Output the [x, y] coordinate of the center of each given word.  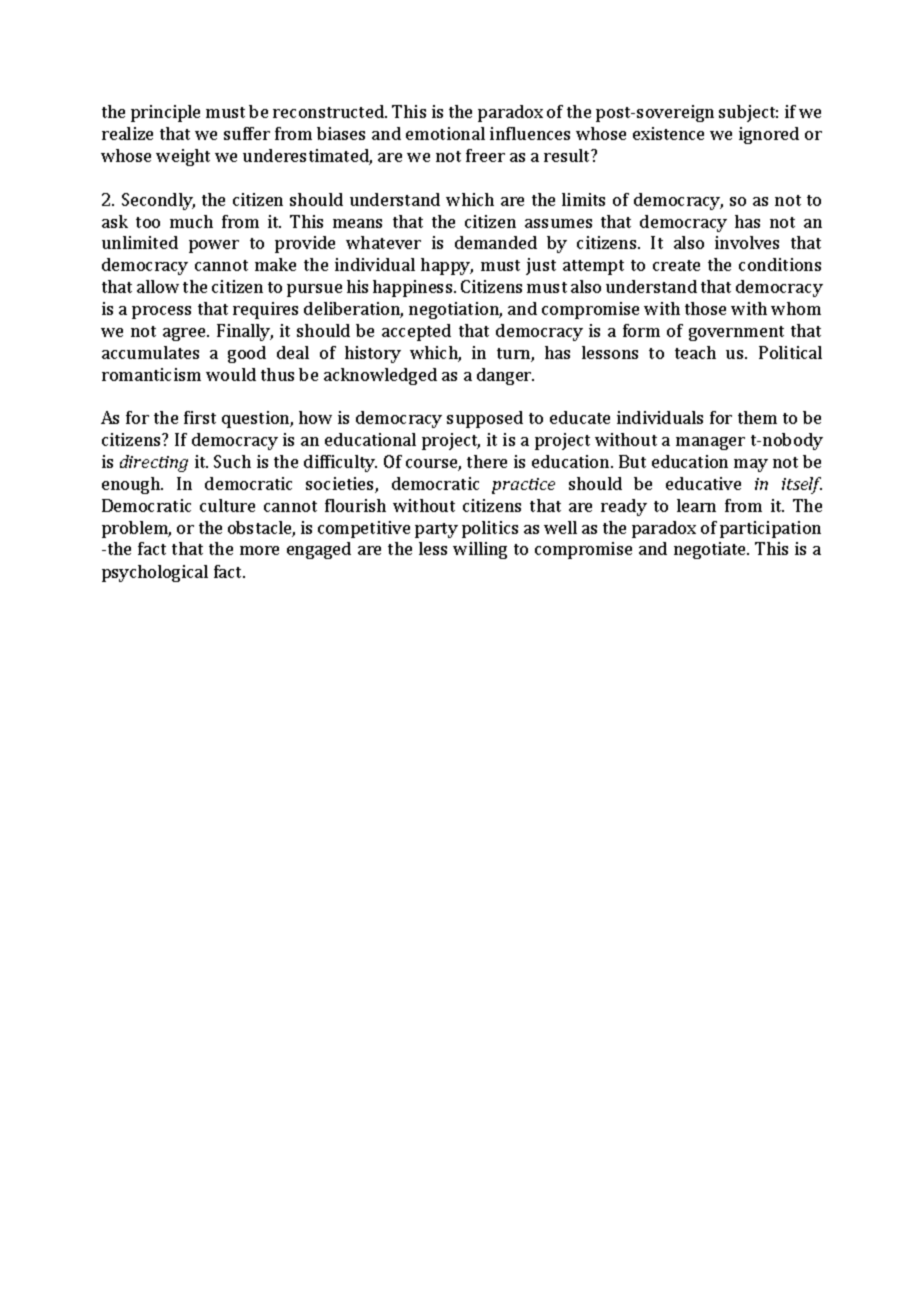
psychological [155, 573]
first [200, 417]
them [757, 417]
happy [447, 266]
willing [480, 550]
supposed [485, 419]
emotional [445, 133]
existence [668, 133]
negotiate [711, 550]
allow [158, 286]
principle [165, 113]
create [676, 265]
